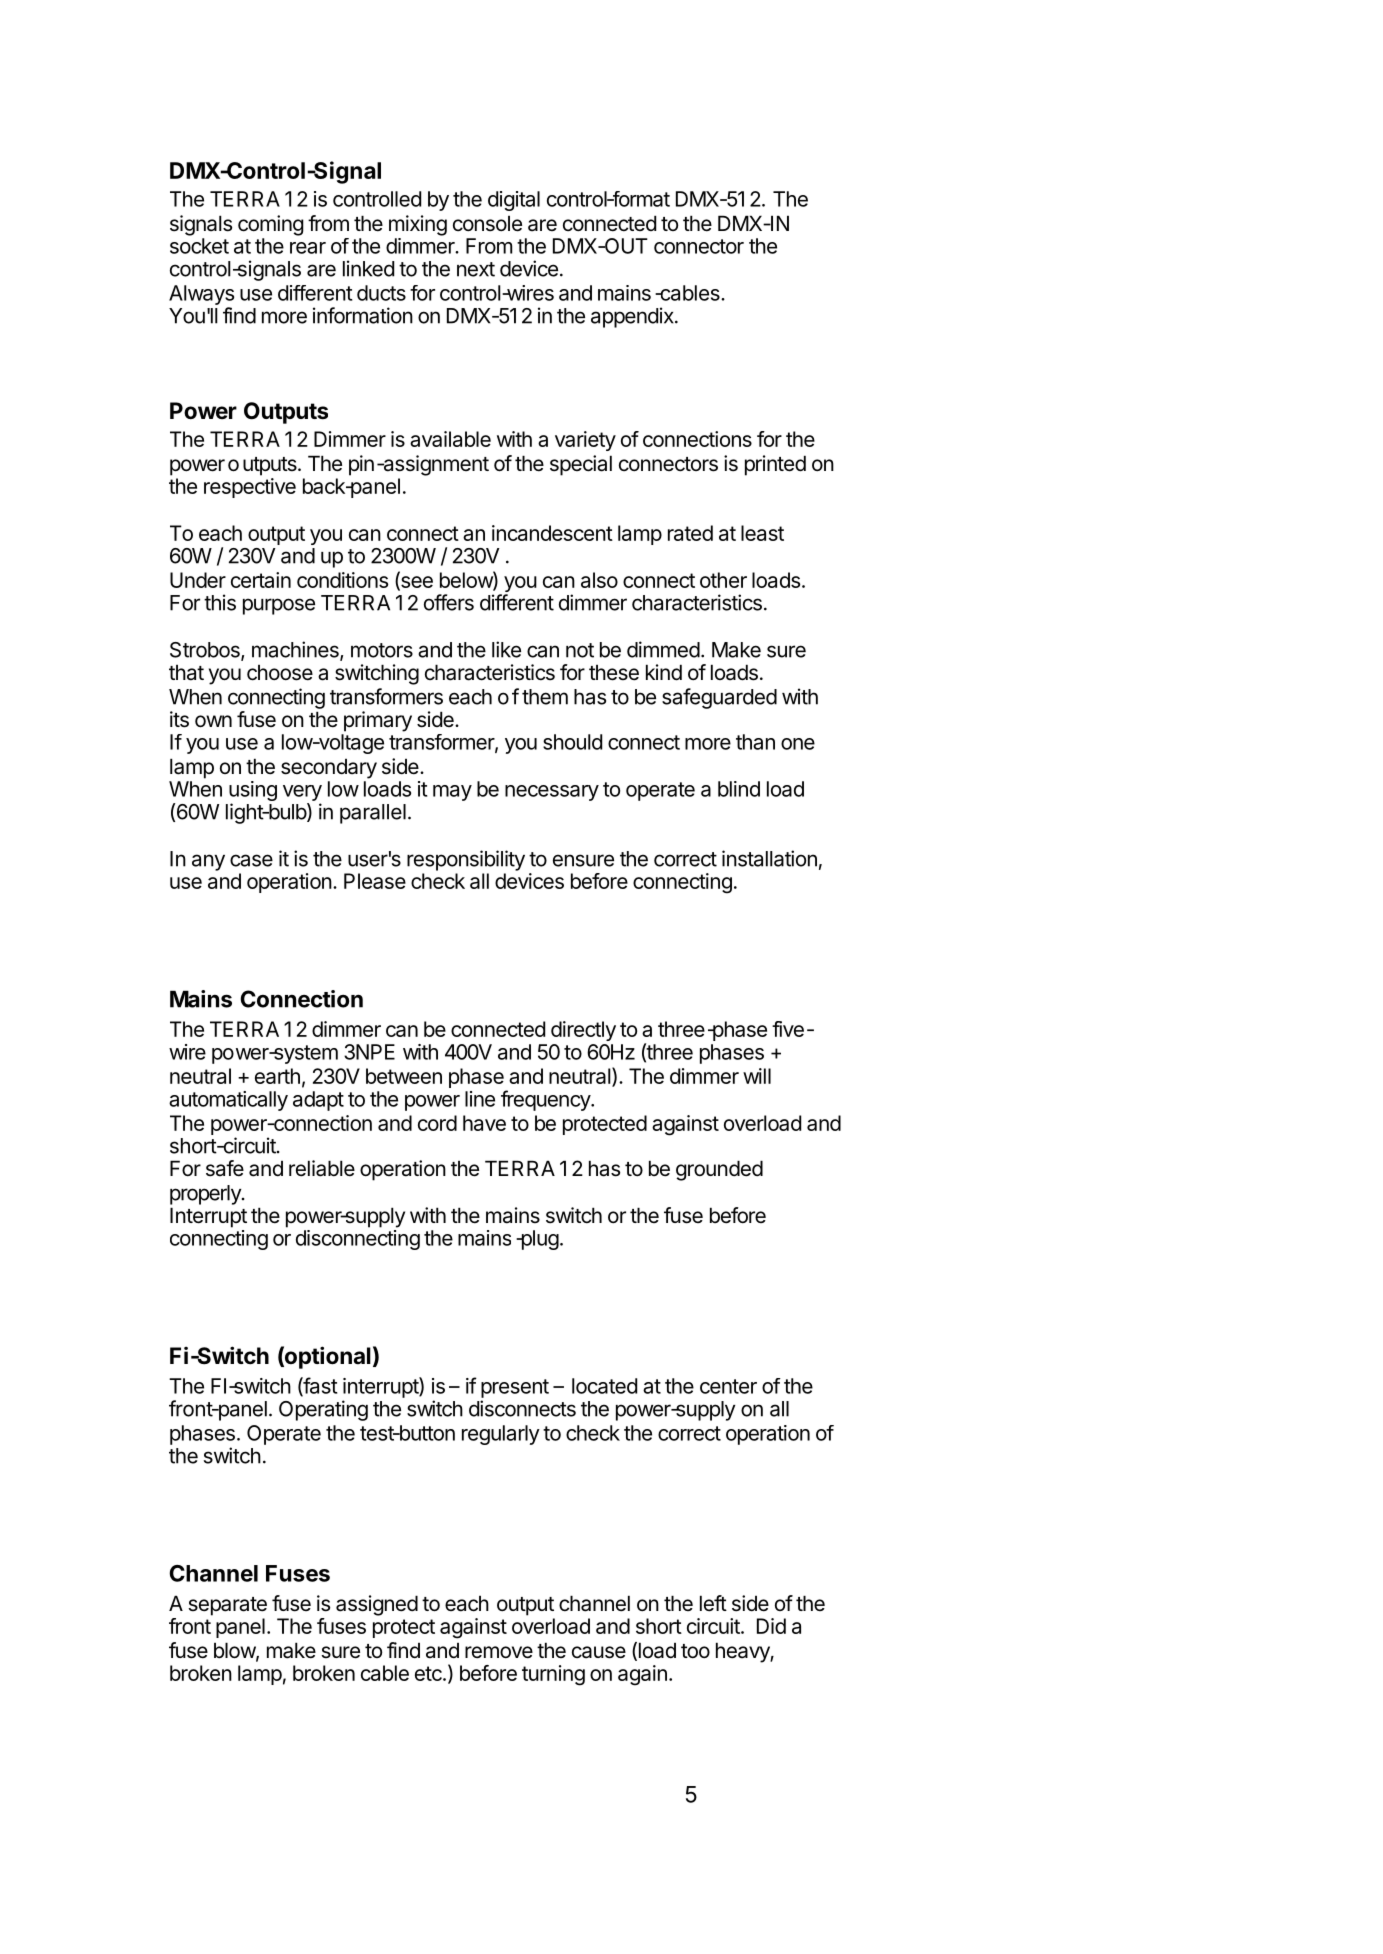 The image size is (1383, 1954). I want to click on remove, so click(499, 1652).
